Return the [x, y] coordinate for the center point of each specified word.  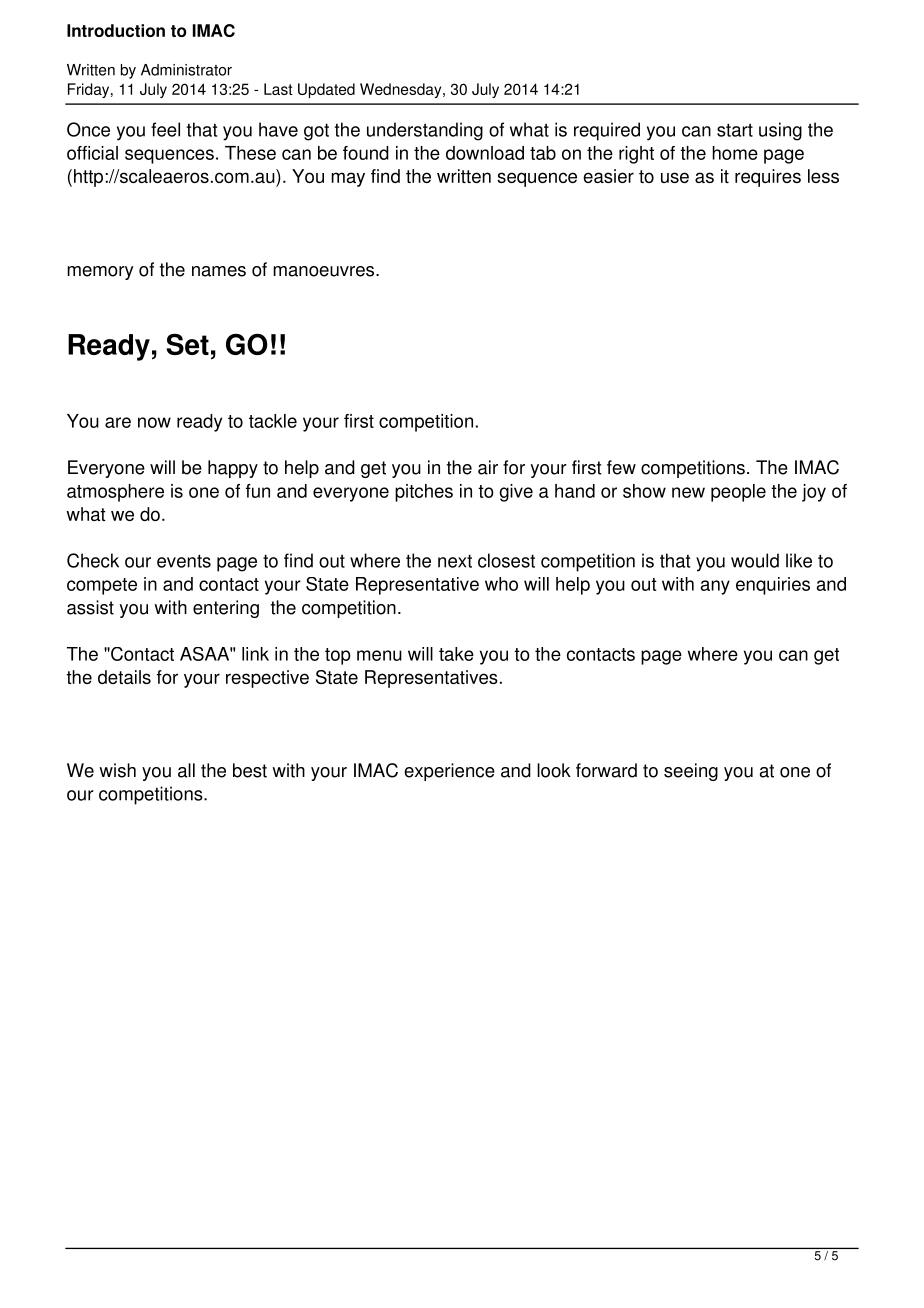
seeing [691, 772]
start [735, 130]
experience [449, 772]
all [186, 770]
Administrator [186, 70]
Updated [326, 90]
